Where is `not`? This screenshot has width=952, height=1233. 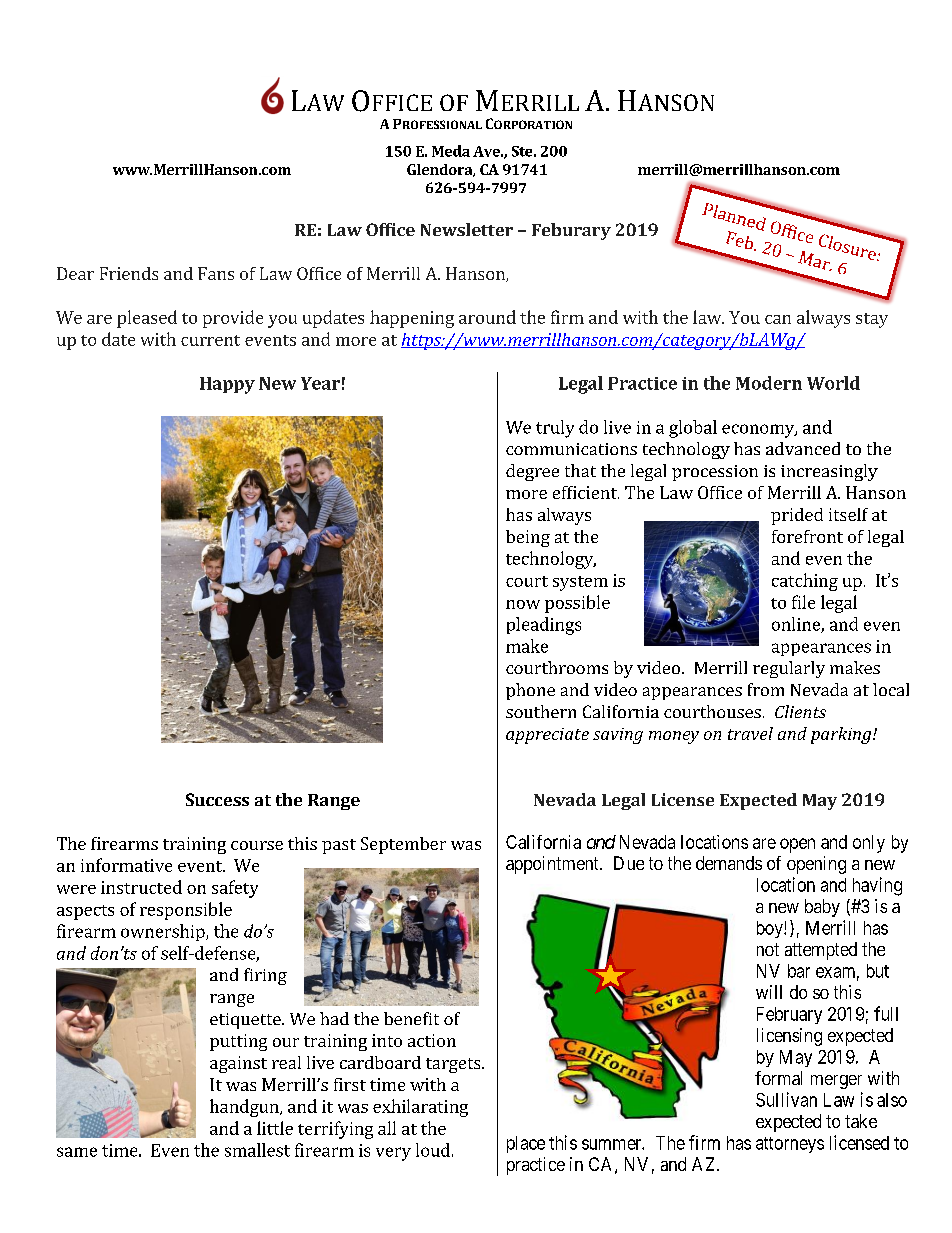 not is located at coordinates (768, 949).
